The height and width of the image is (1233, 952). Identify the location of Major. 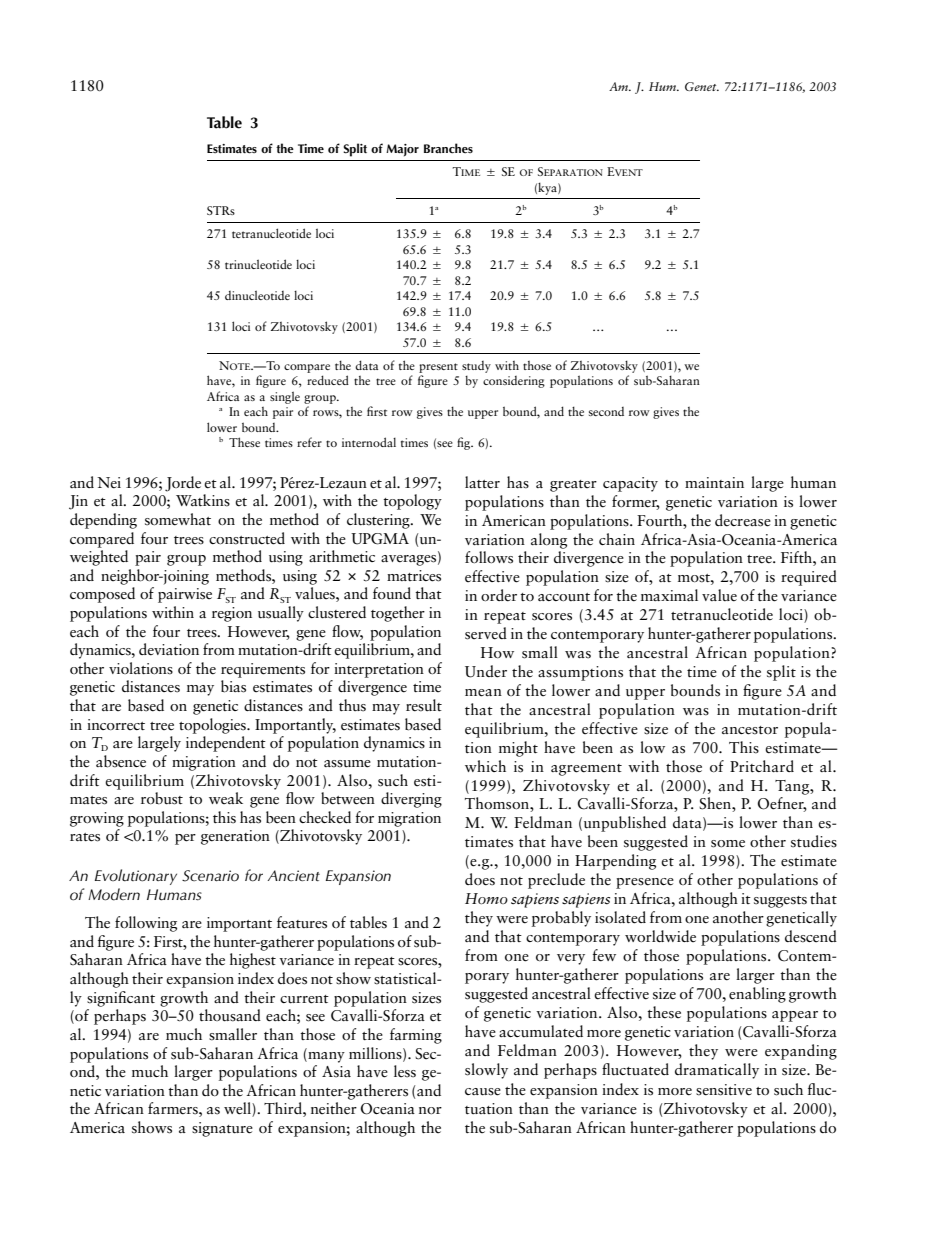
(402, 150).
